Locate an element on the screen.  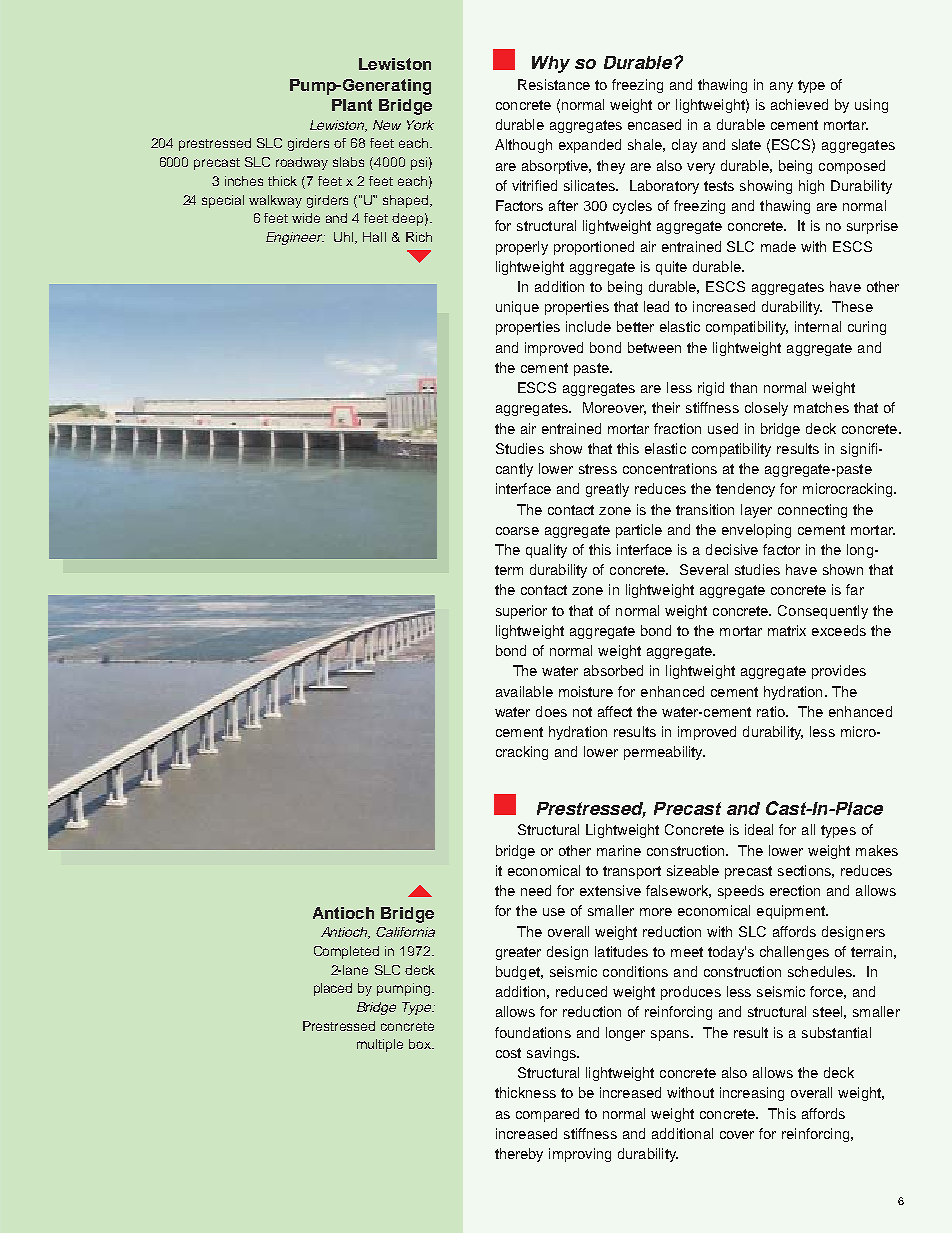
compared is located at coordinates (547, 1115).
